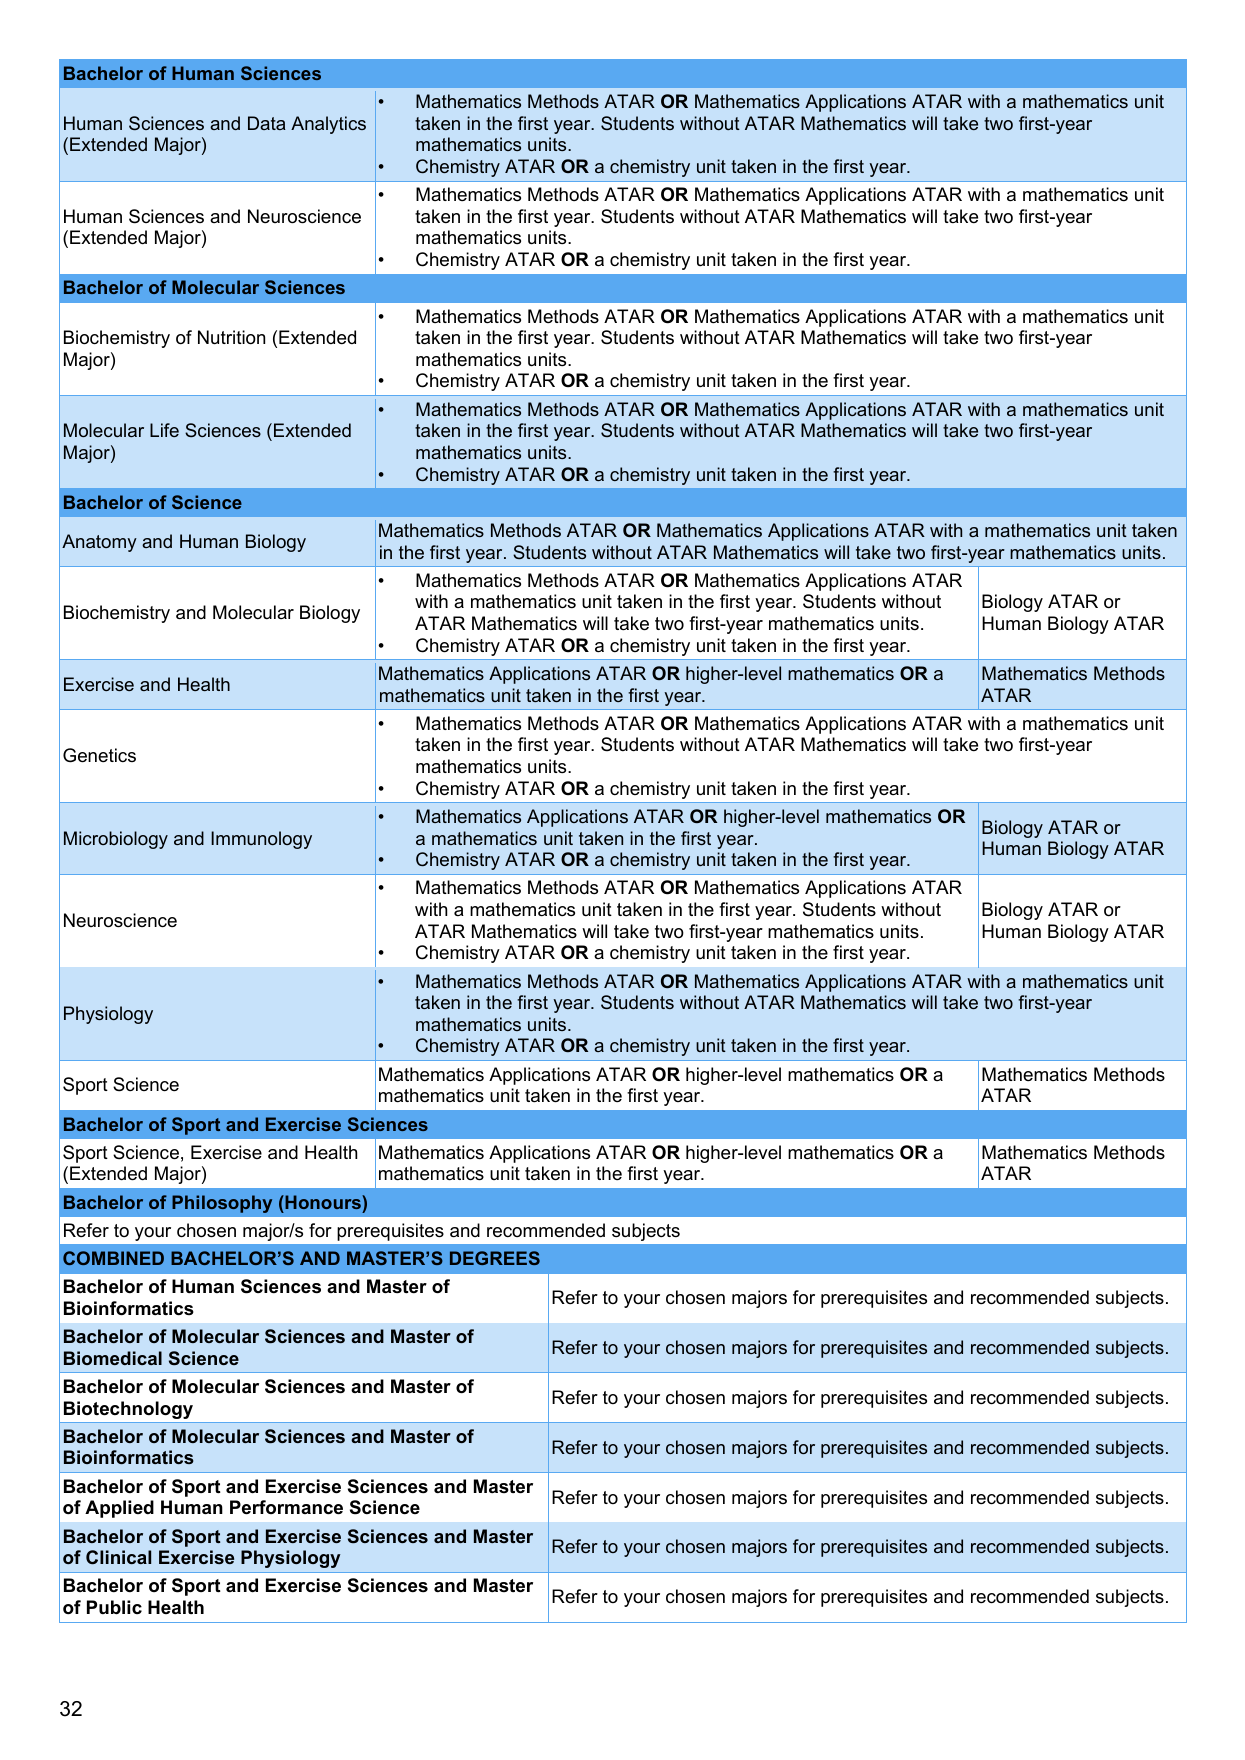 This image has height=1760, width=1245. Describe the element at coordinates (495, 1258) in the image. I see `DEGREES` at that location.
